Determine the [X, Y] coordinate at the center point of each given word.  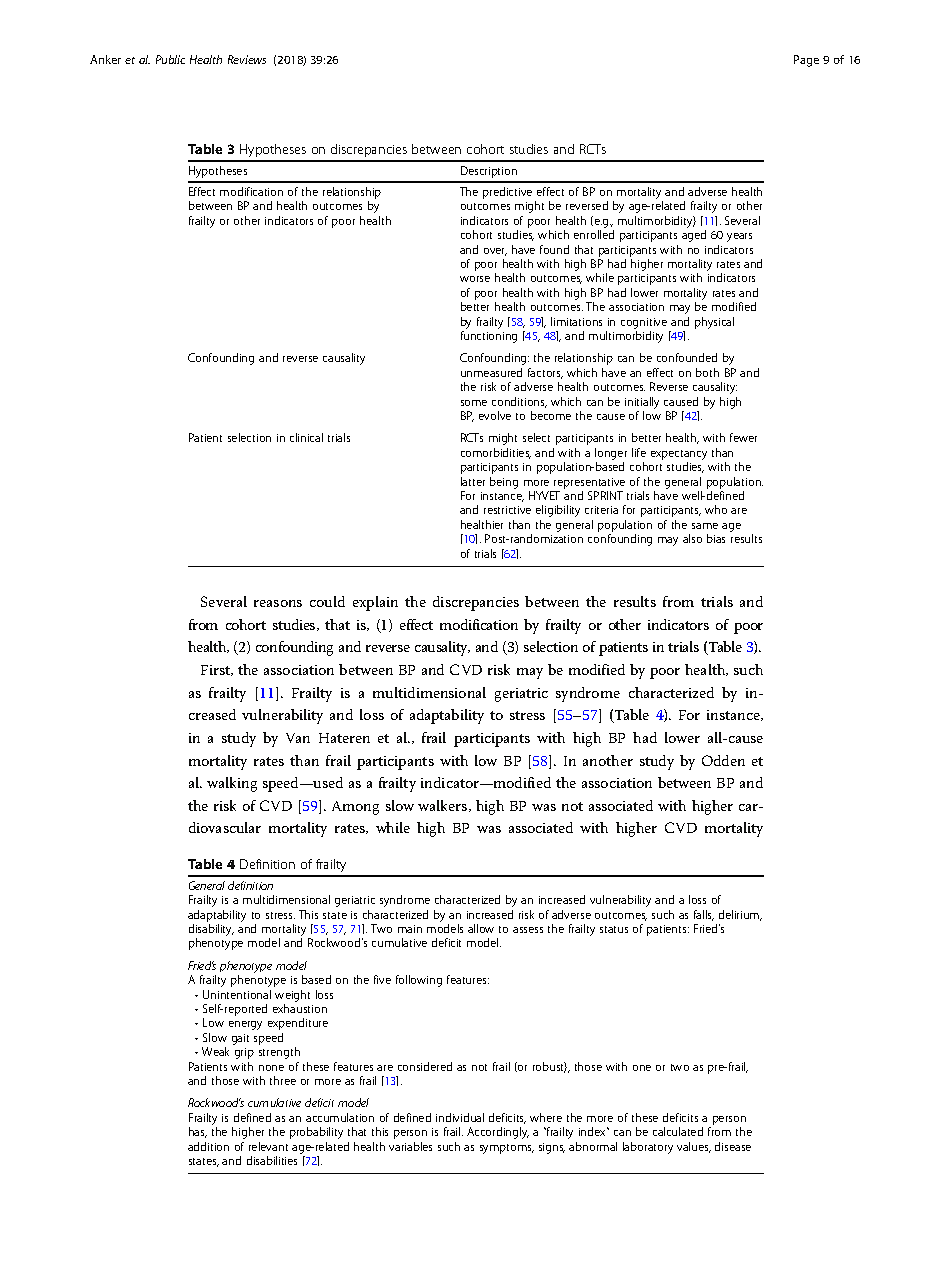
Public [170, 59]
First [217, 670]
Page [806, 61]
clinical [306, 437]
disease [733, 1146]
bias [716, 538]
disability [211, 931]
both [707, 372]
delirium [740, 915]
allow [481, 928]
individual [460, 1117]
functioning [489, 337]
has [198, 1132]
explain [375, 603]
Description [489, 172]
